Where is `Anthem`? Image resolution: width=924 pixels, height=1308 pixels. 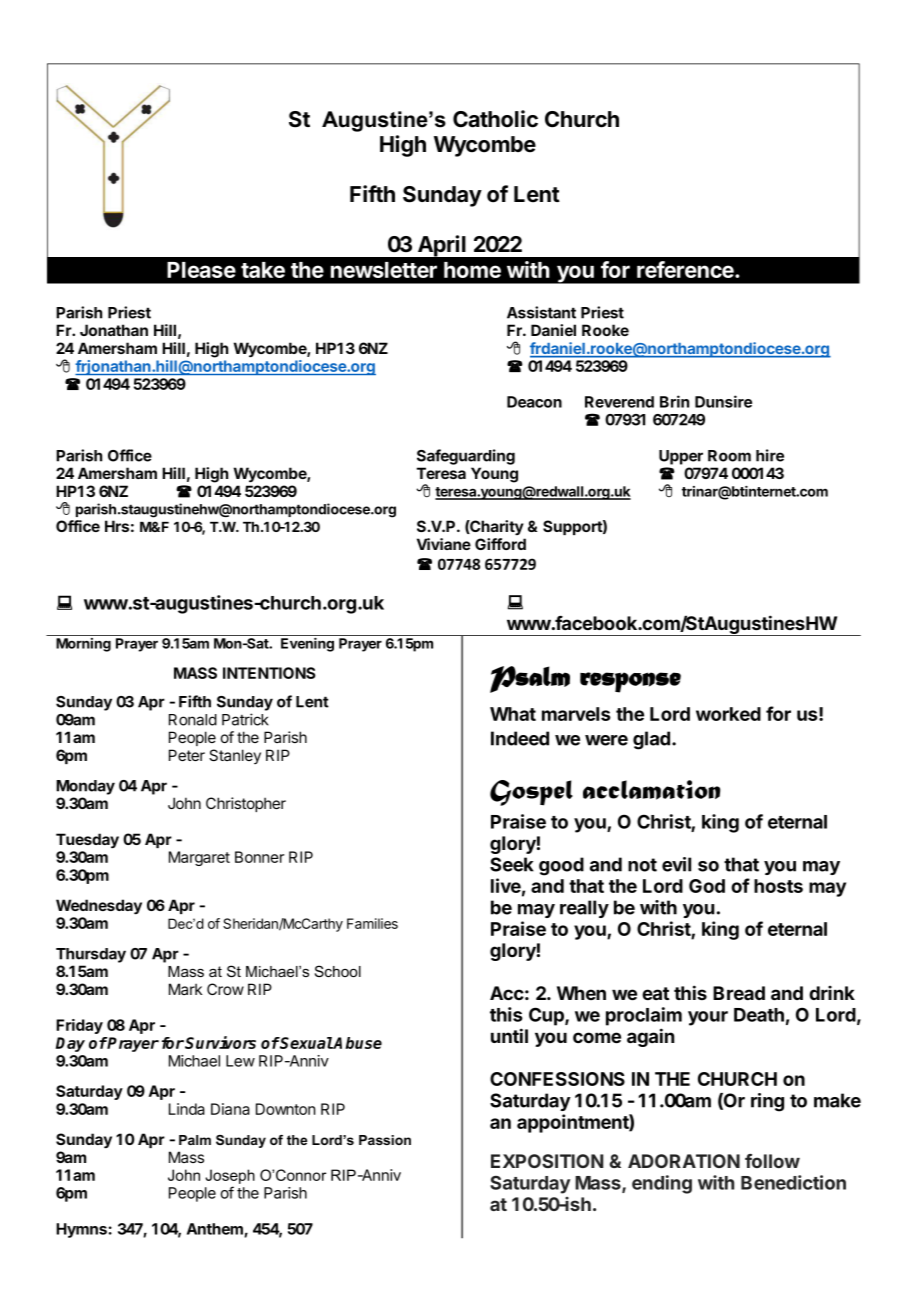
Anthem is located at coordinates (216, 1230).
